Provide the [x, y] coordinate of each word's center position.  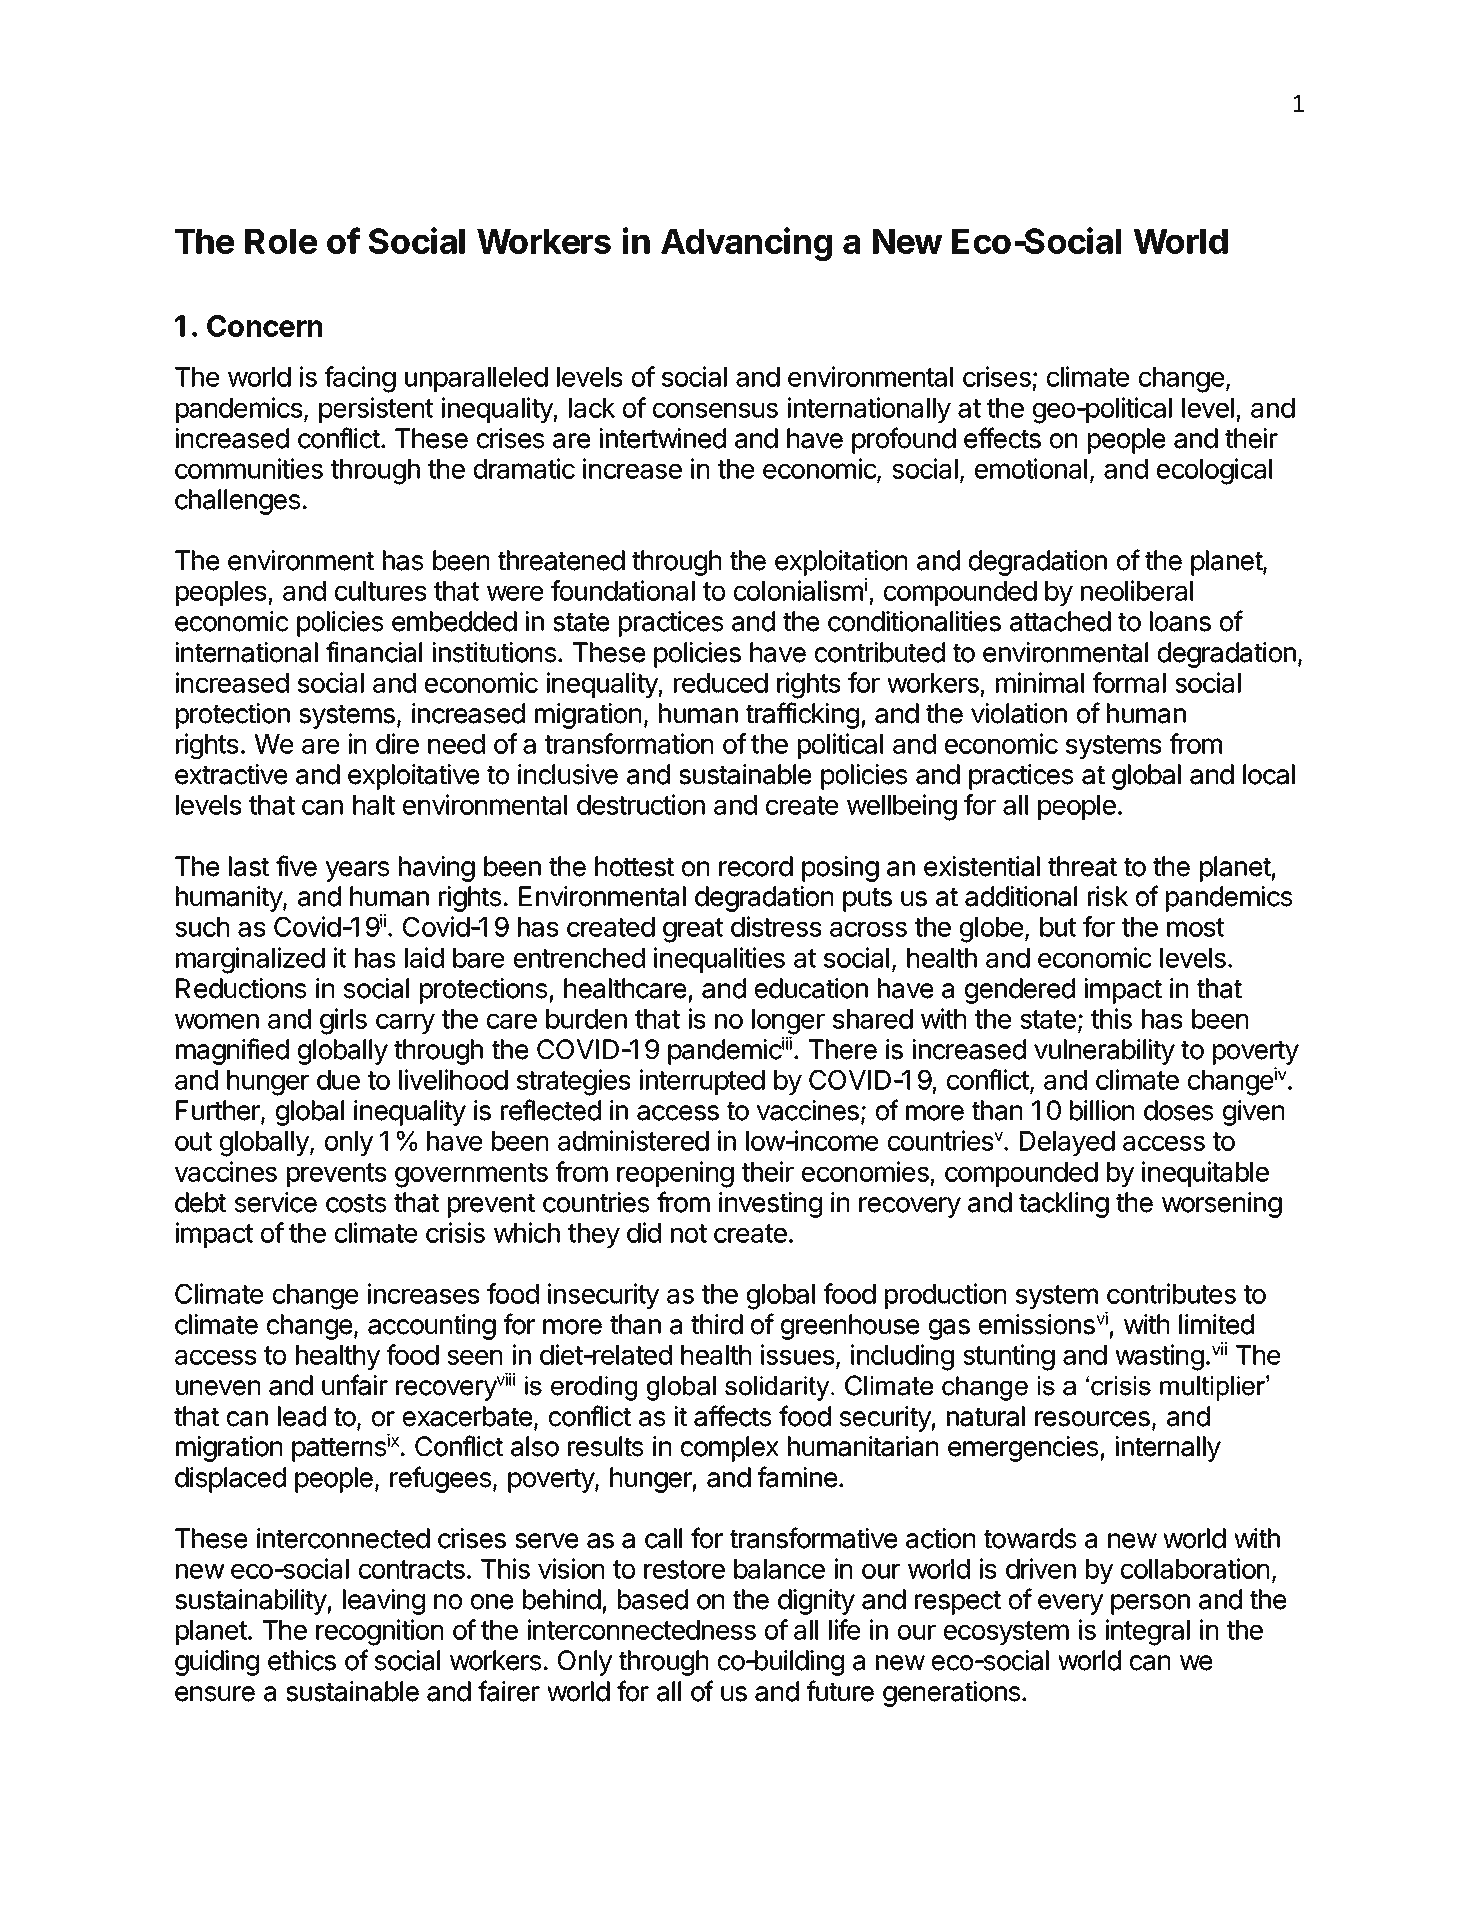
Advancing [746, 244]
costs [356, 1203]
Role [281, 241]
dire [397, 743]
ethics [302, 1660]
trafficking [802, 715]
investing [770, 1205]
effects [1002, 438]
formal [1129, 682]
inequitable [1205, 1174]
